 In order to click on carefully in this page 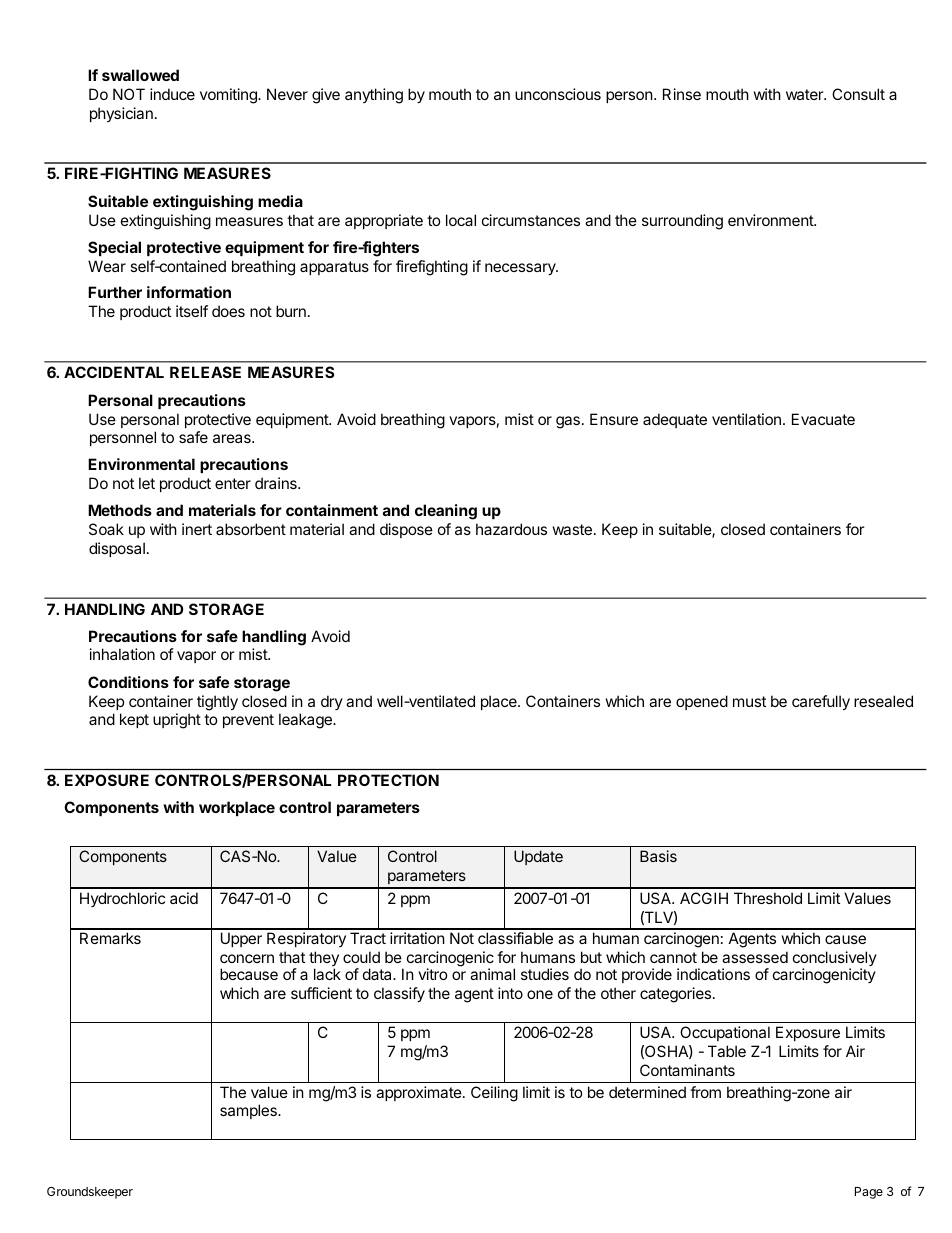, I will do `click(821, 702)`.
